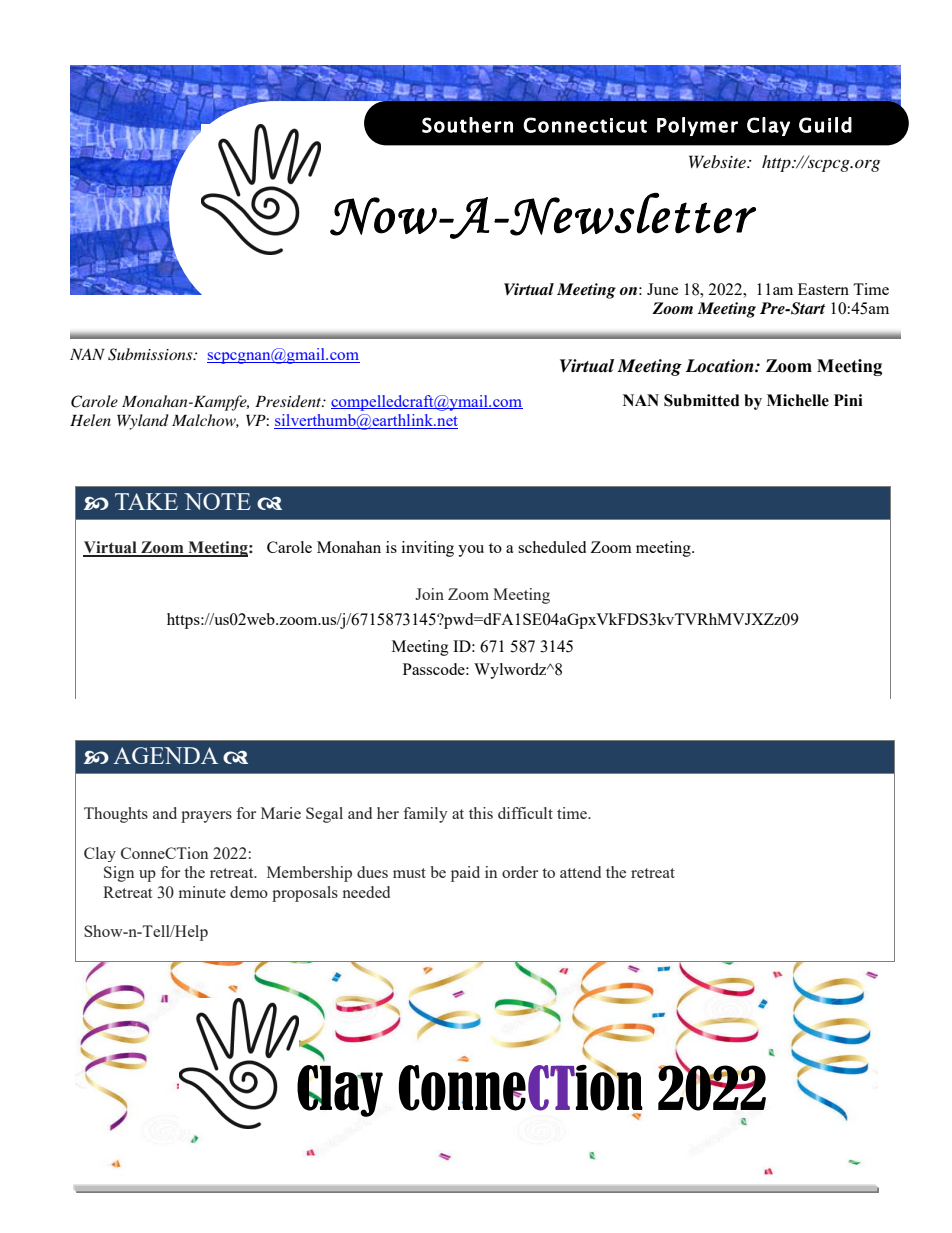 This image has height=1233, width=952. What do you see at coordinates (202, 892) in the image?
I see `minute` at bounding box center [202, 892].
